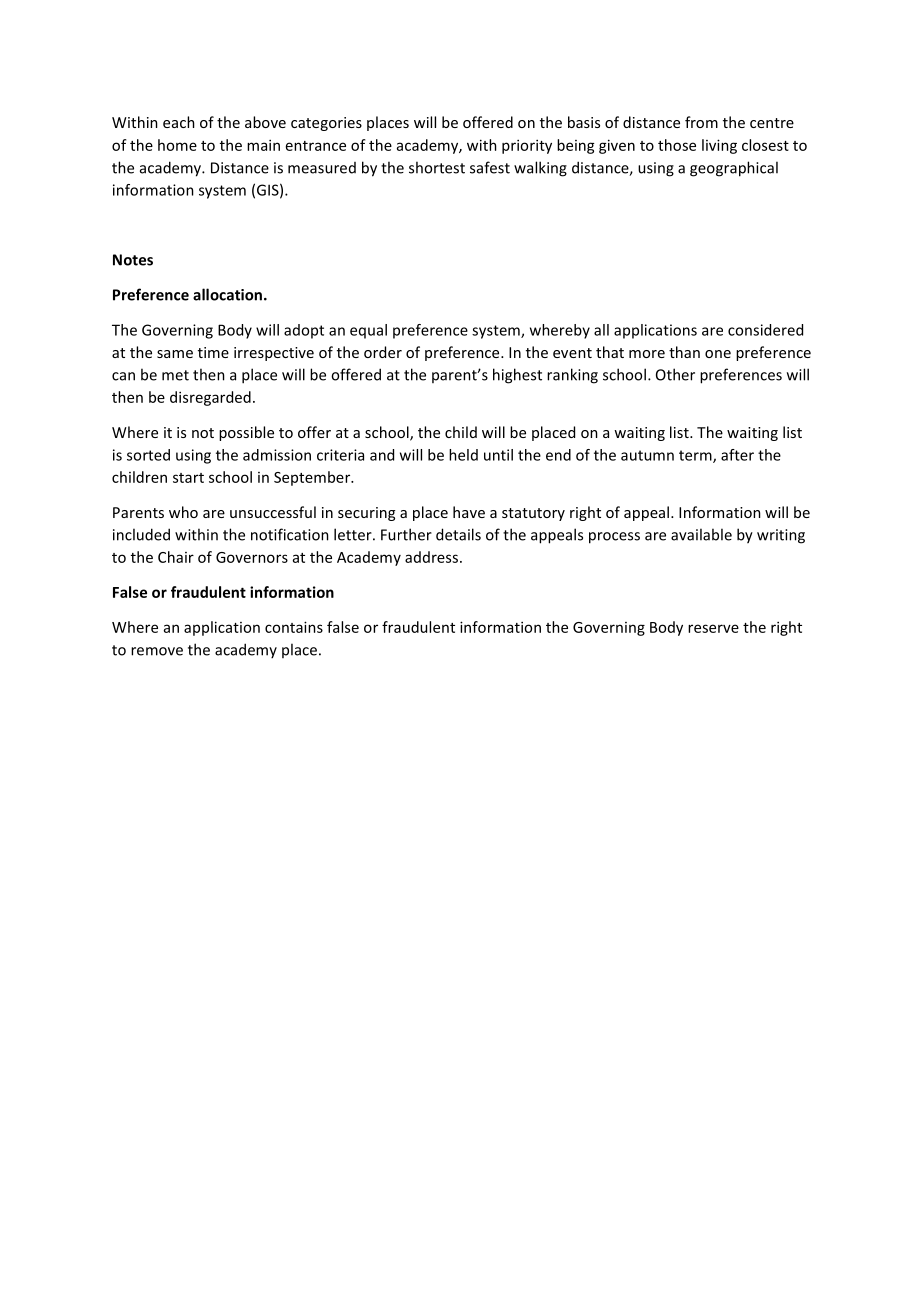  Describe the element at coordinates (517, 376) in the screenshot. I see `highest` at that location.
